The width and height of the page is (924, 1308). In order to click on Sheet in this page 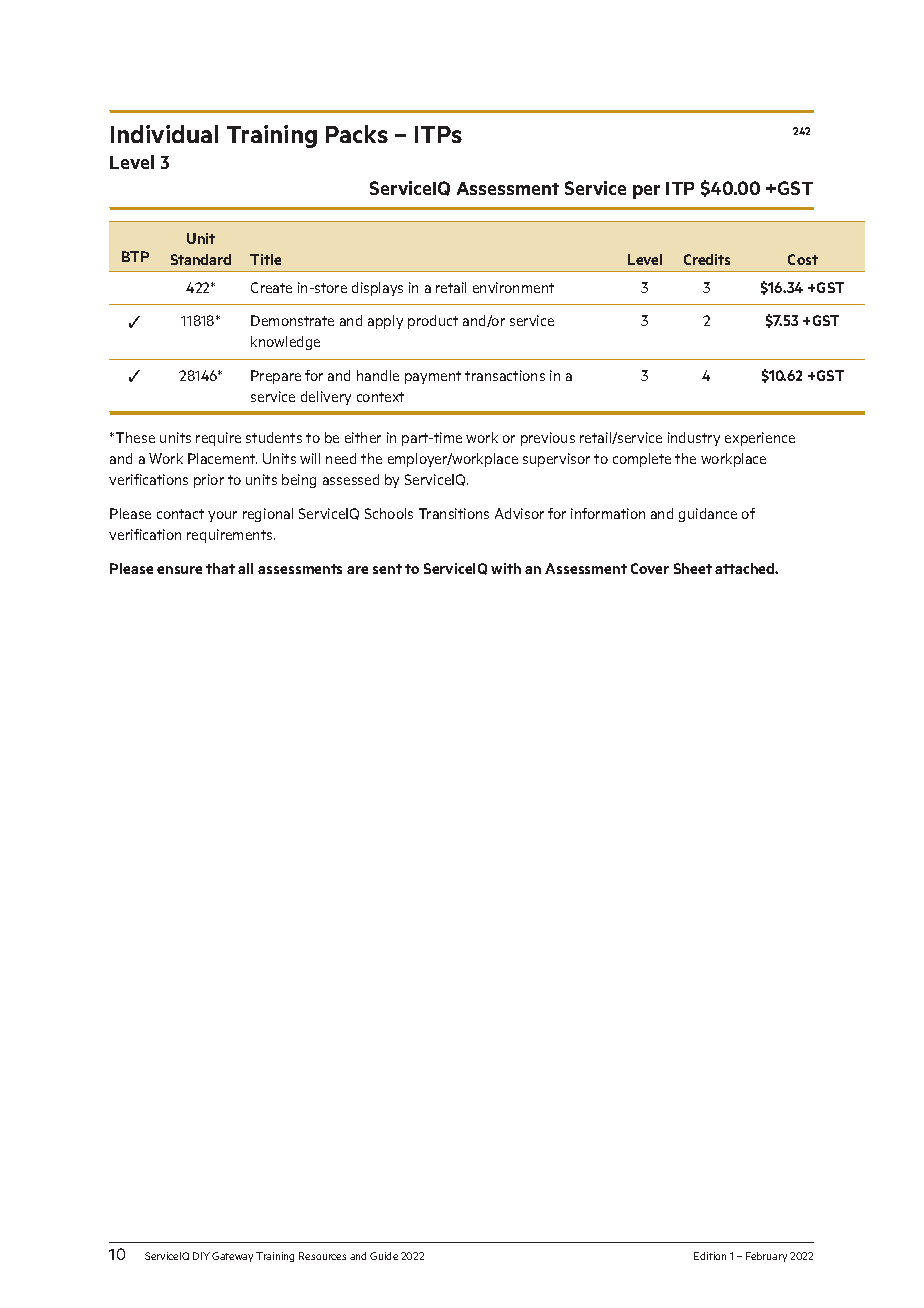, I will do `click(693, 568)`.
